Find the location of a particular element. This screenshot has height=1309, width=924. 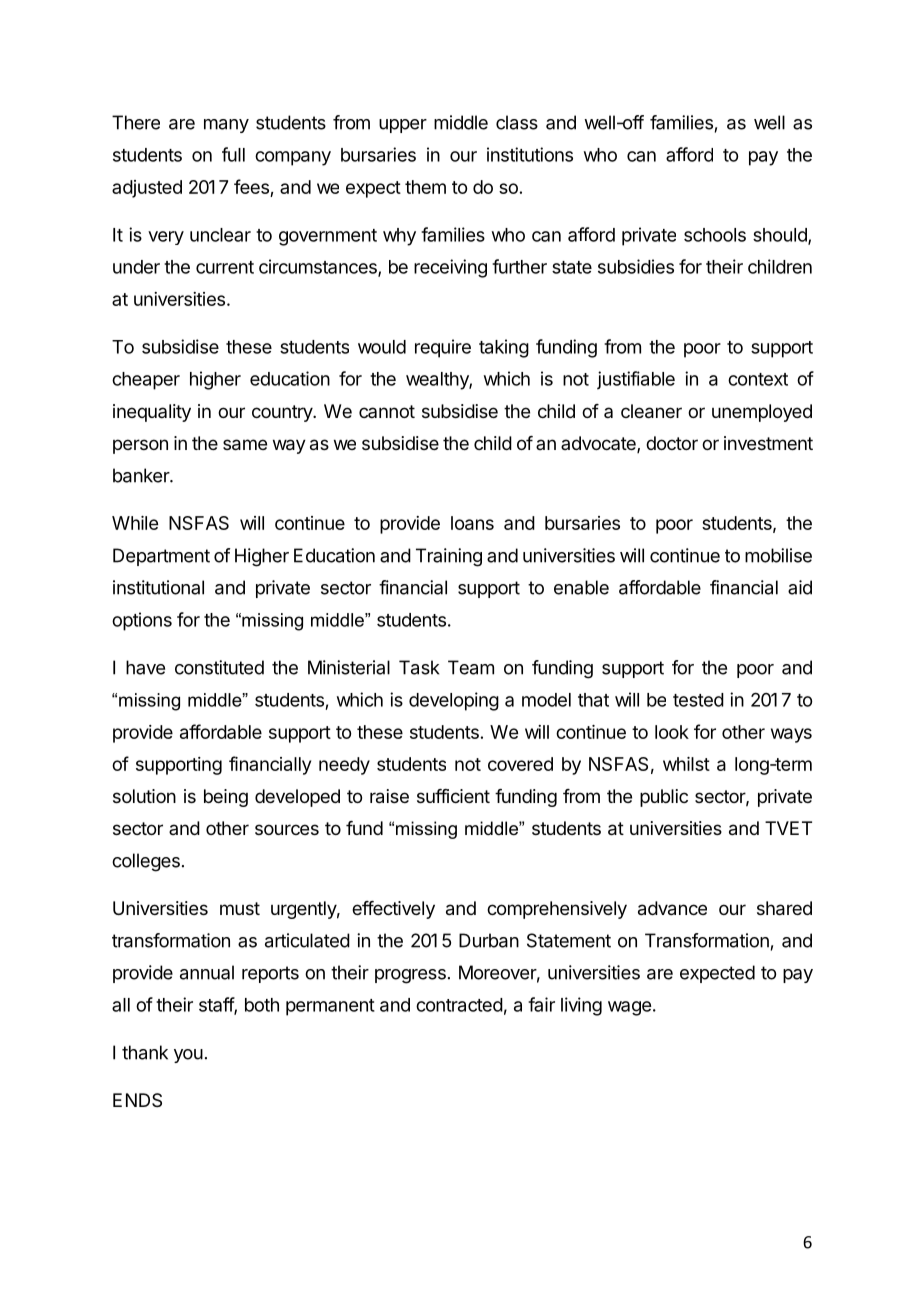

schools is located at coordinates (715, 235).
